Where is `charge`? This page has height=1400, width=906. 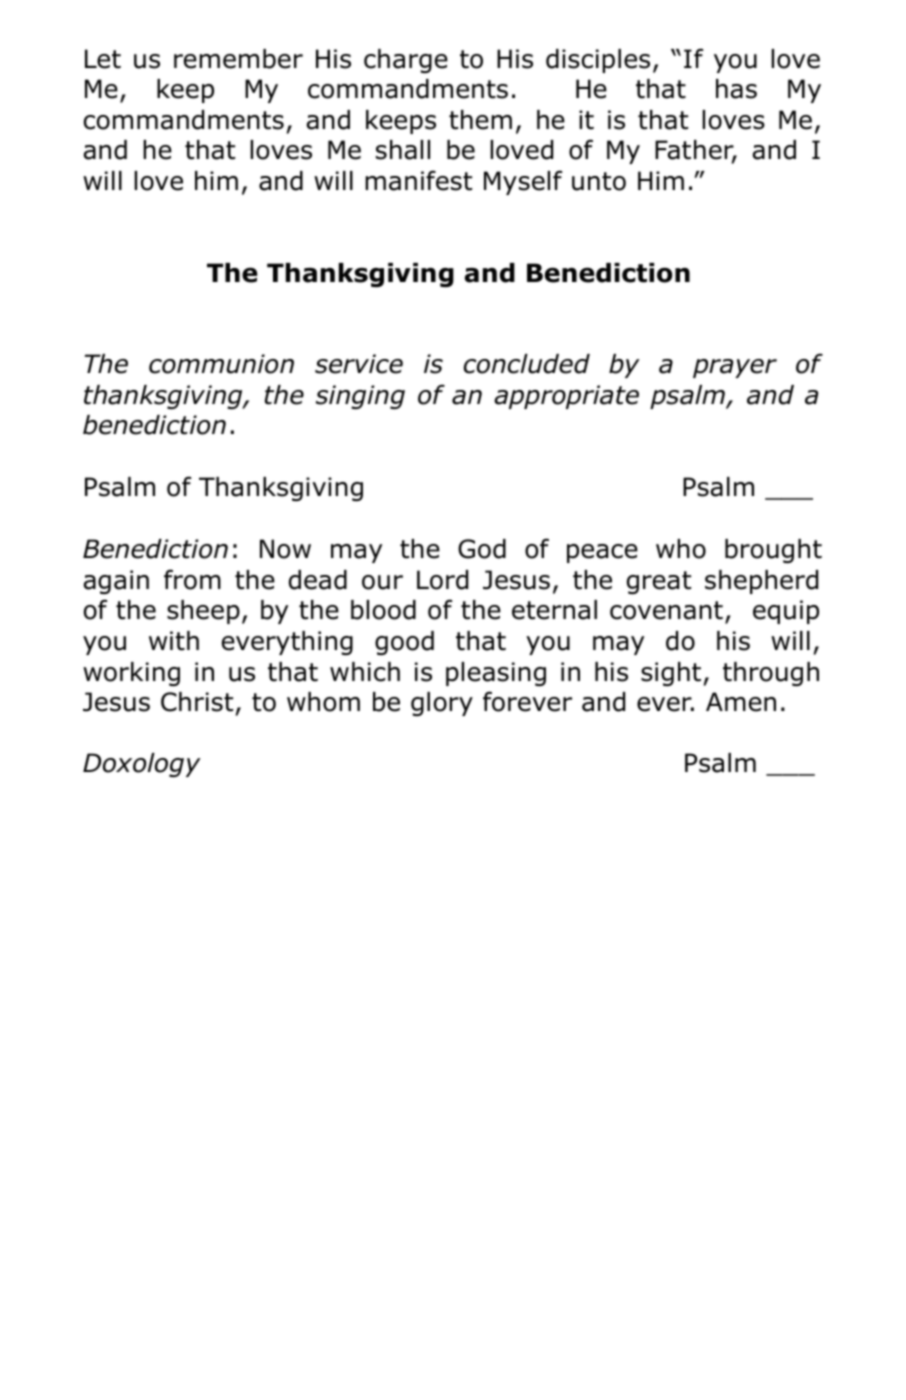 charge is located at coordinates (406, 61).
